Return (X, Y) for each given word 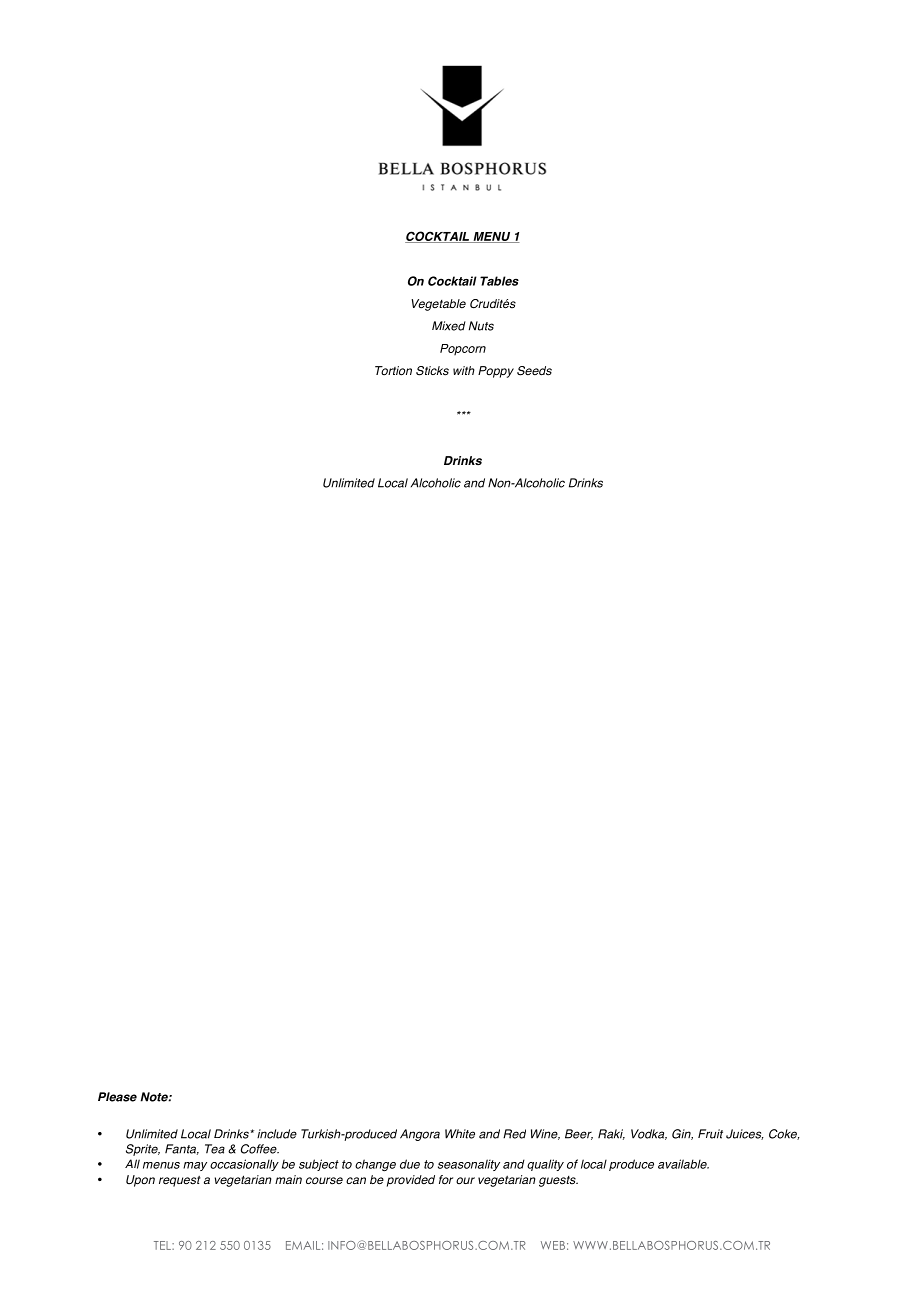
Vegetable (438, 305)
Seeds (534, 371)
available (683, 1164)
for (446, 1180)
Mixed (449, 326)
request (180, 1181)
